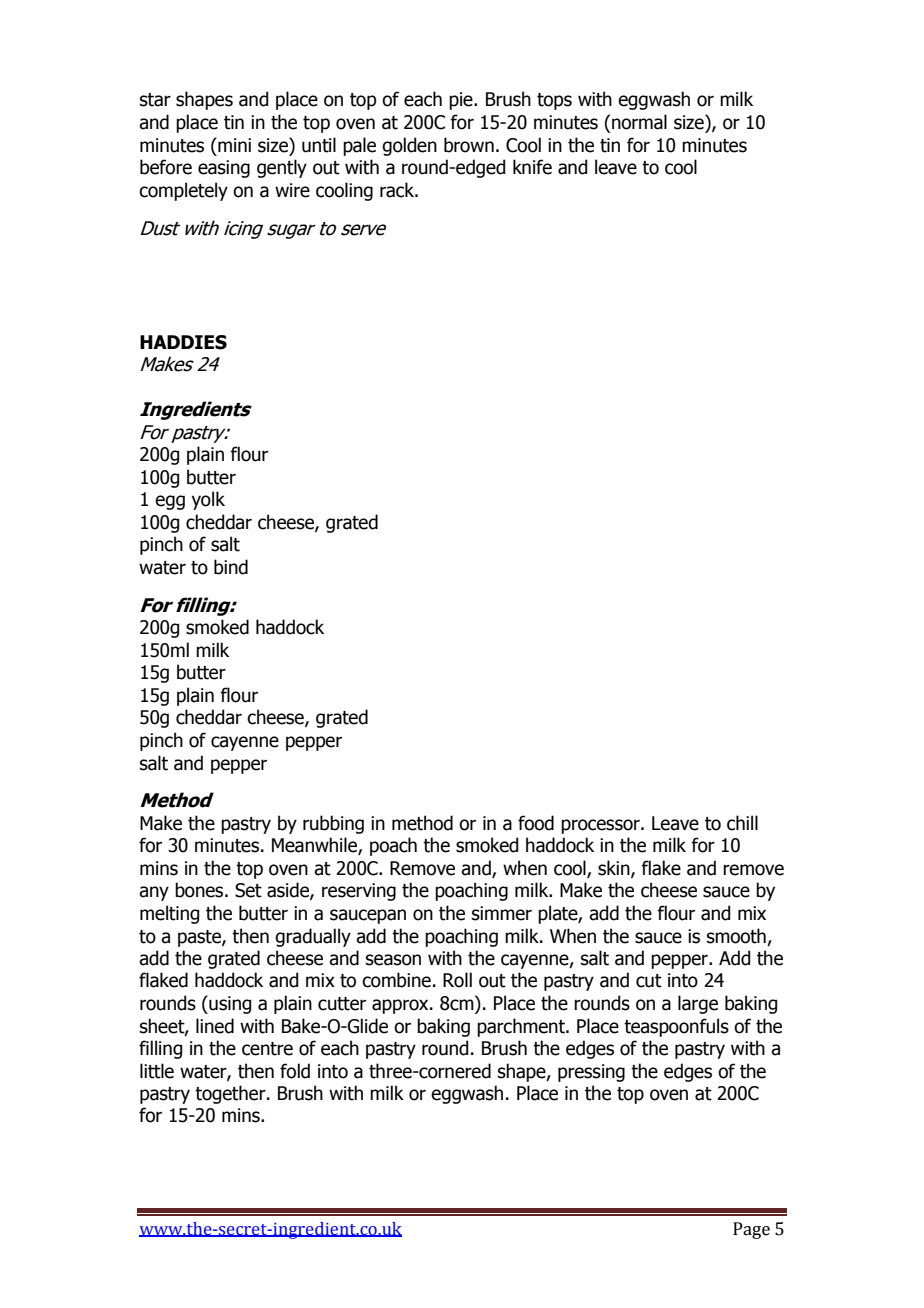 The image size is (924, 1308). Describe the element at coordinates (591, 1073) in the image. I see `pressing` at that location.
